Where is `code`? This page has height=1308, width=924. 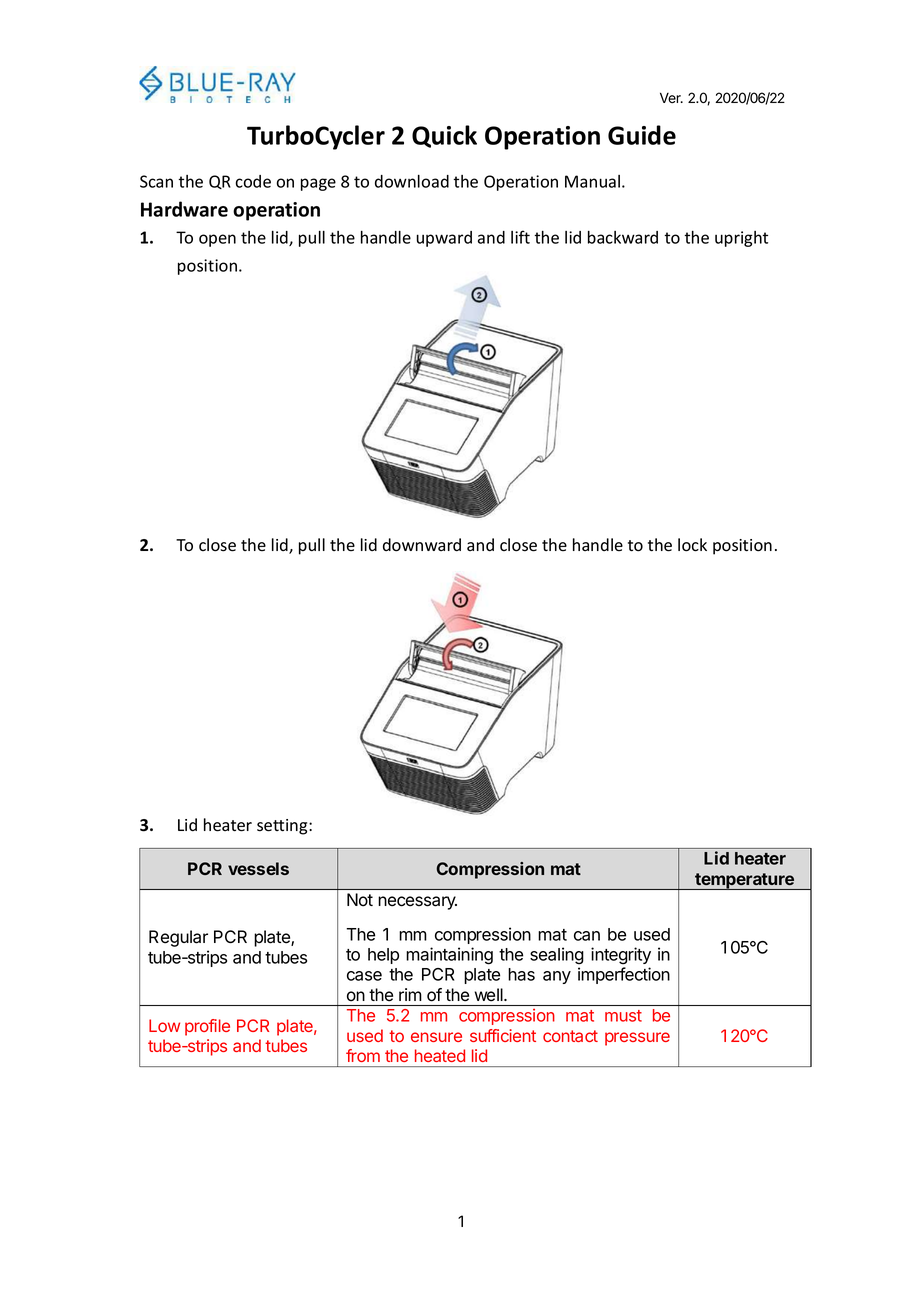 code is located at coordinates (253, 181).
